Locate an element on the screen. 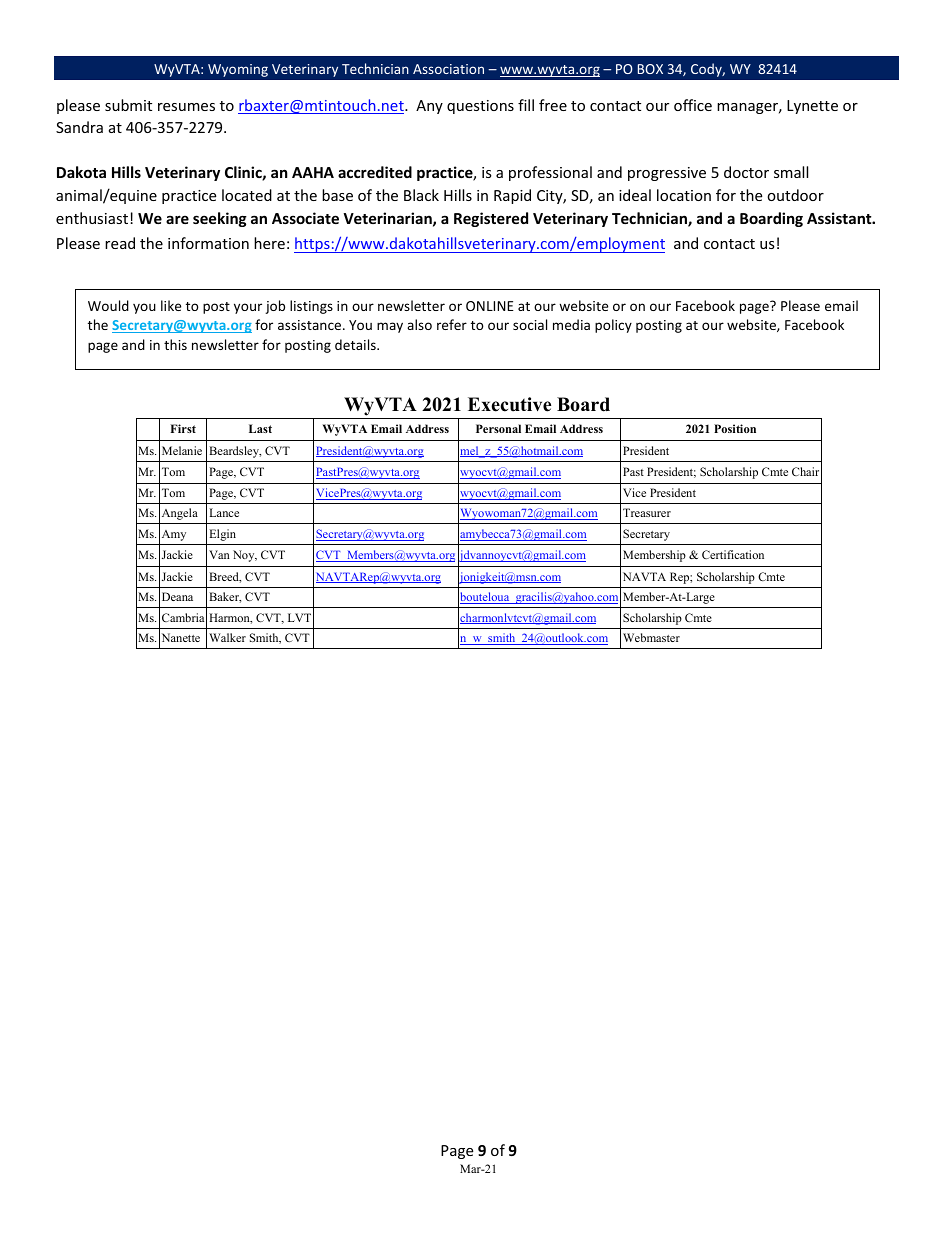  this is located at coordinates (175, 344).
